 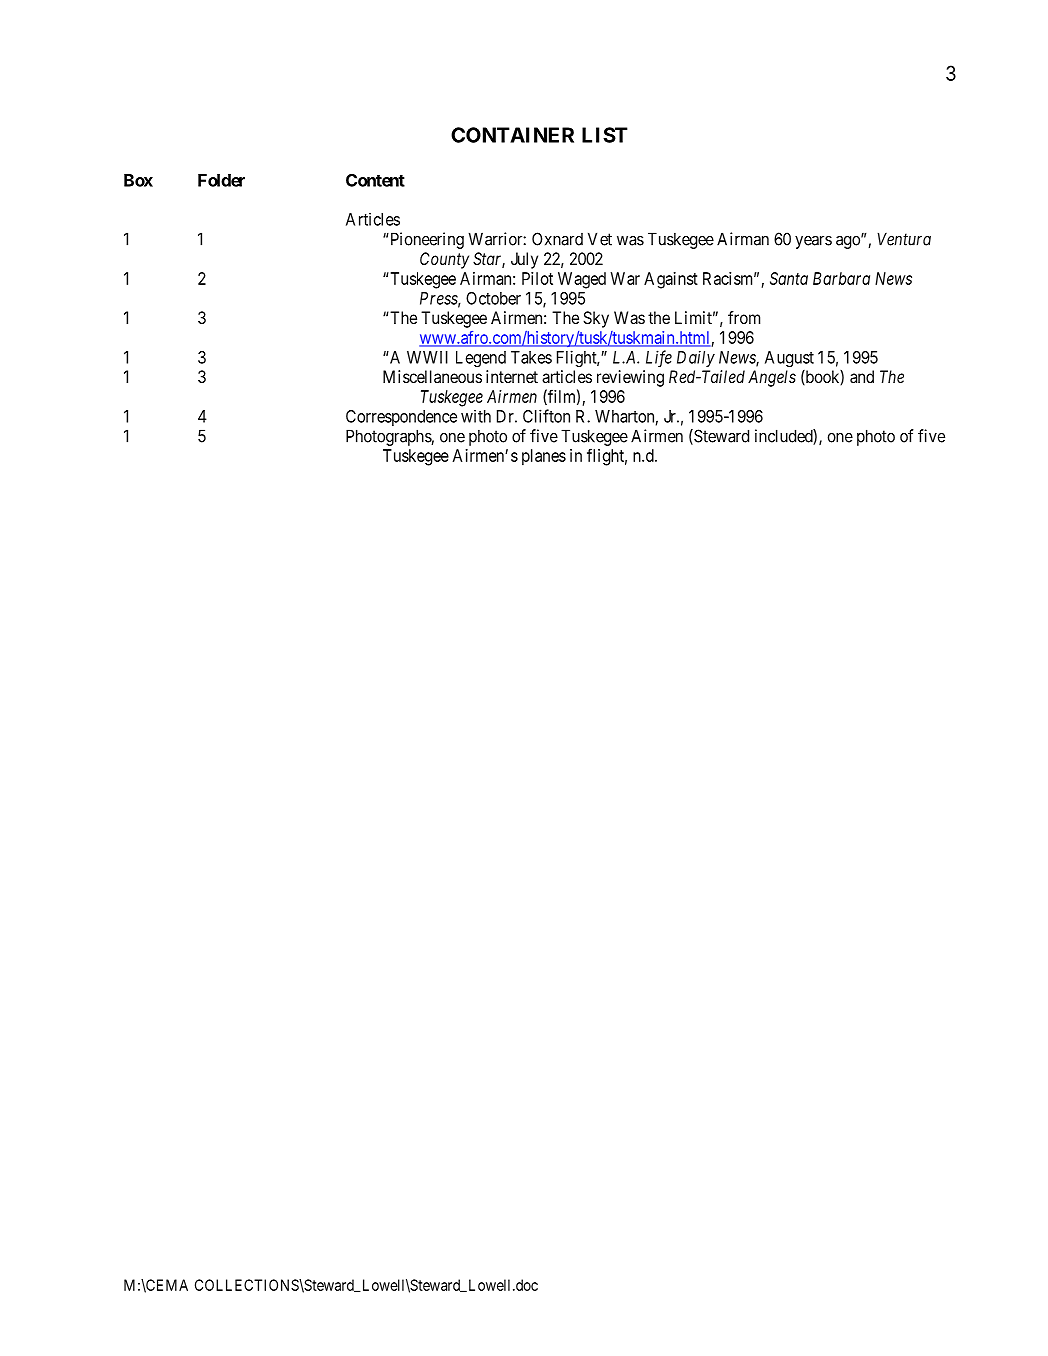 I want to click on Angels, so click(x=772, y=378).
